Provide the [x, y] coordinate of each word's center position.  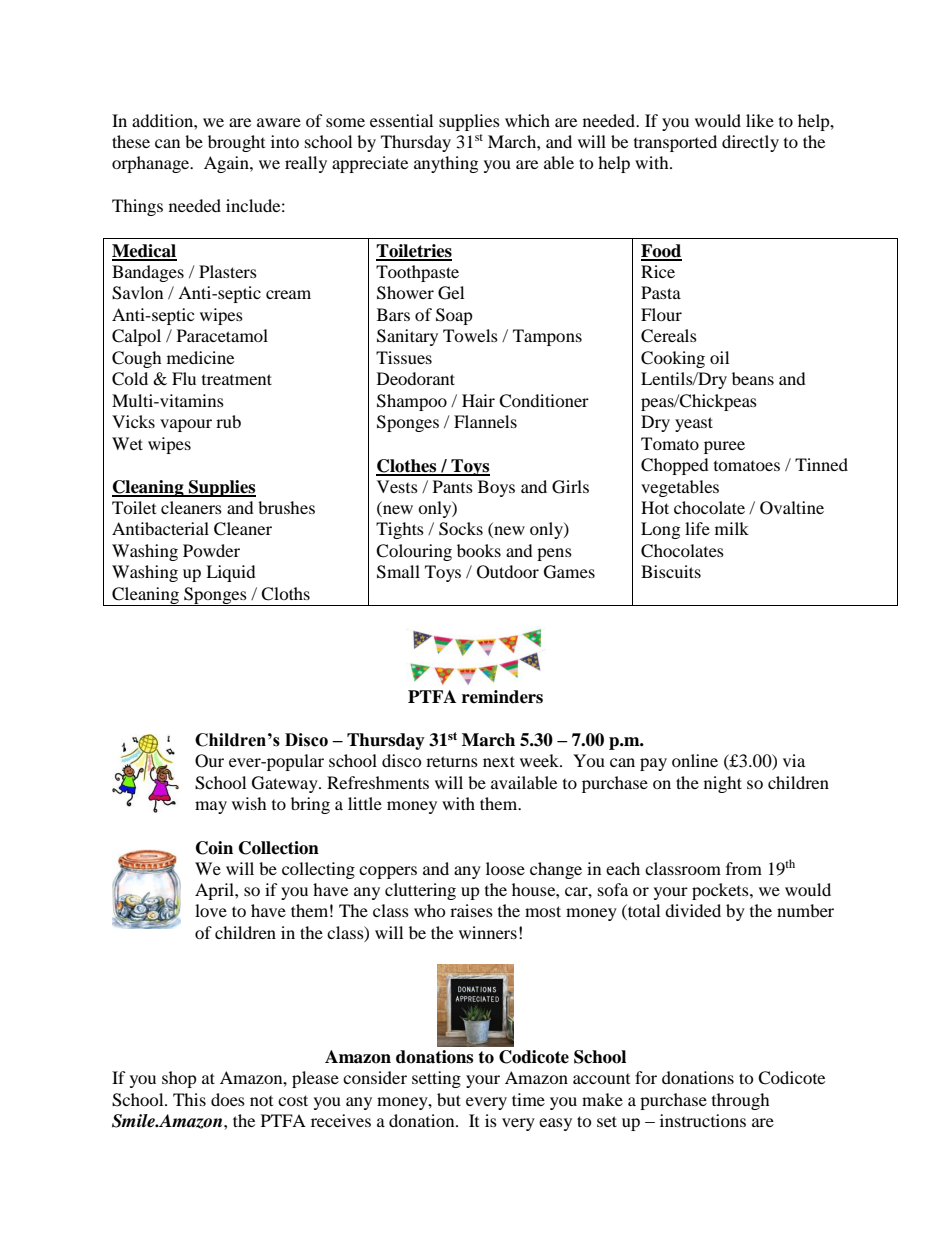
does [228, 1099]
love [211, 910]
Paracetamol [222, 335]
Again [227, 164]
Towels [470, 335]
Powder [211, 550]
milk [732, 528]
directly [750, 143]
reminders [502, 697]
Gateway [286, 784]
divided [693, 910]
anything [446, 164]
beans [753, 378]
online [695, 760]
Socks [461, 529]
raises [471, 910]
